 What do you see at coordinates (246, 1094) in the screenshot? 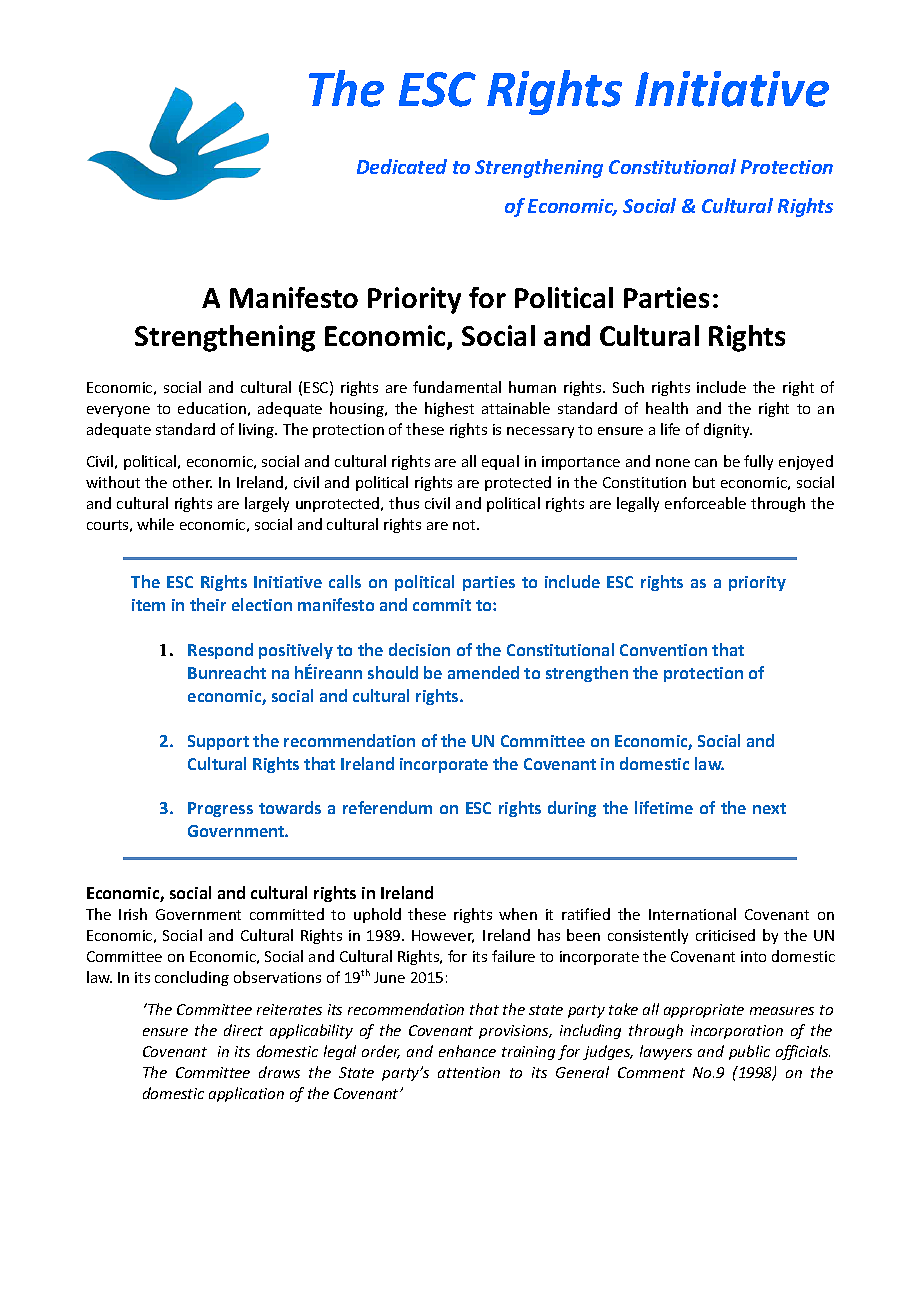
I see `application` at bounding box center [246, 1094].
